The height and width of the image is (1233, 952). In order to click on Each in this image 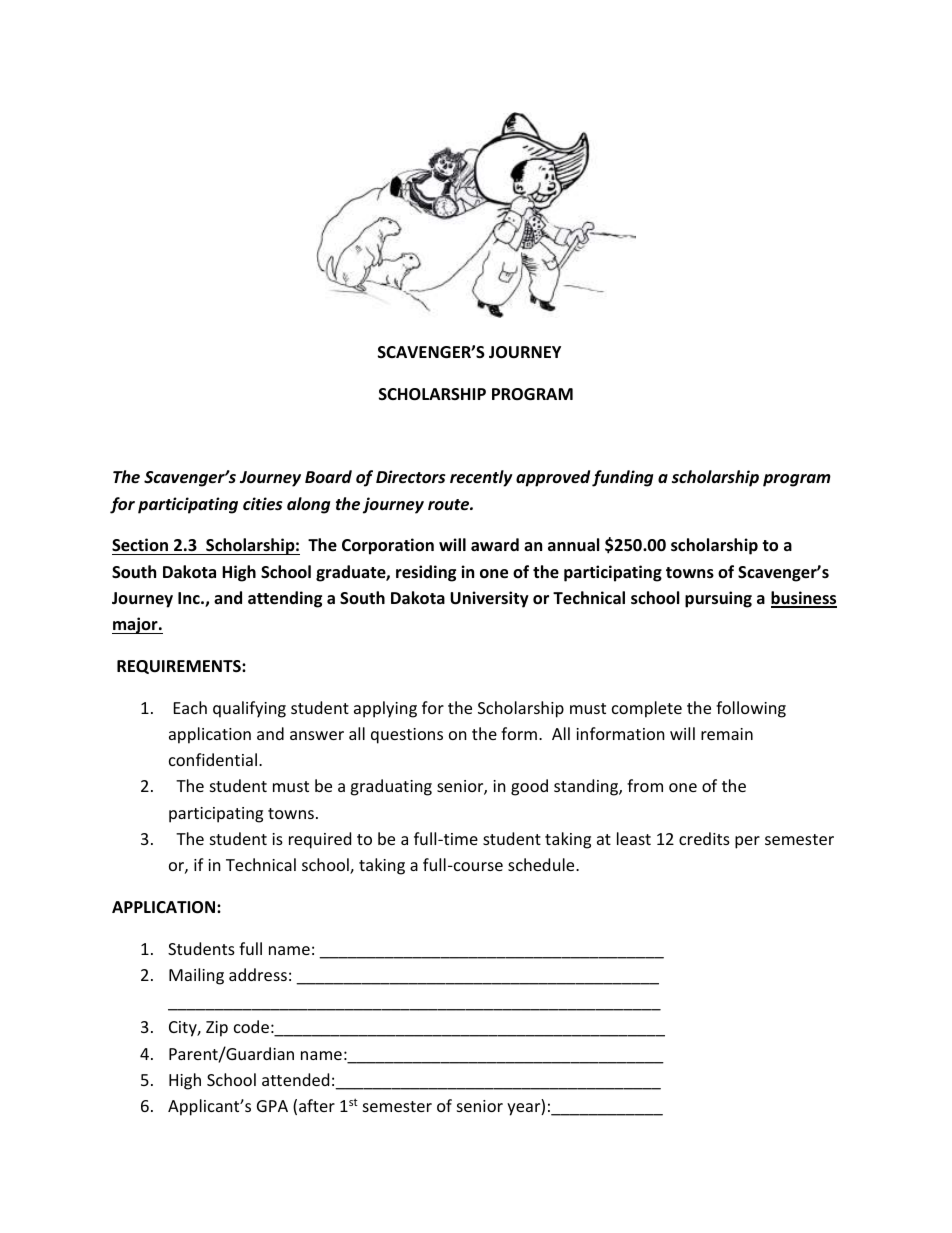, I will do `click(190, 707)`.
